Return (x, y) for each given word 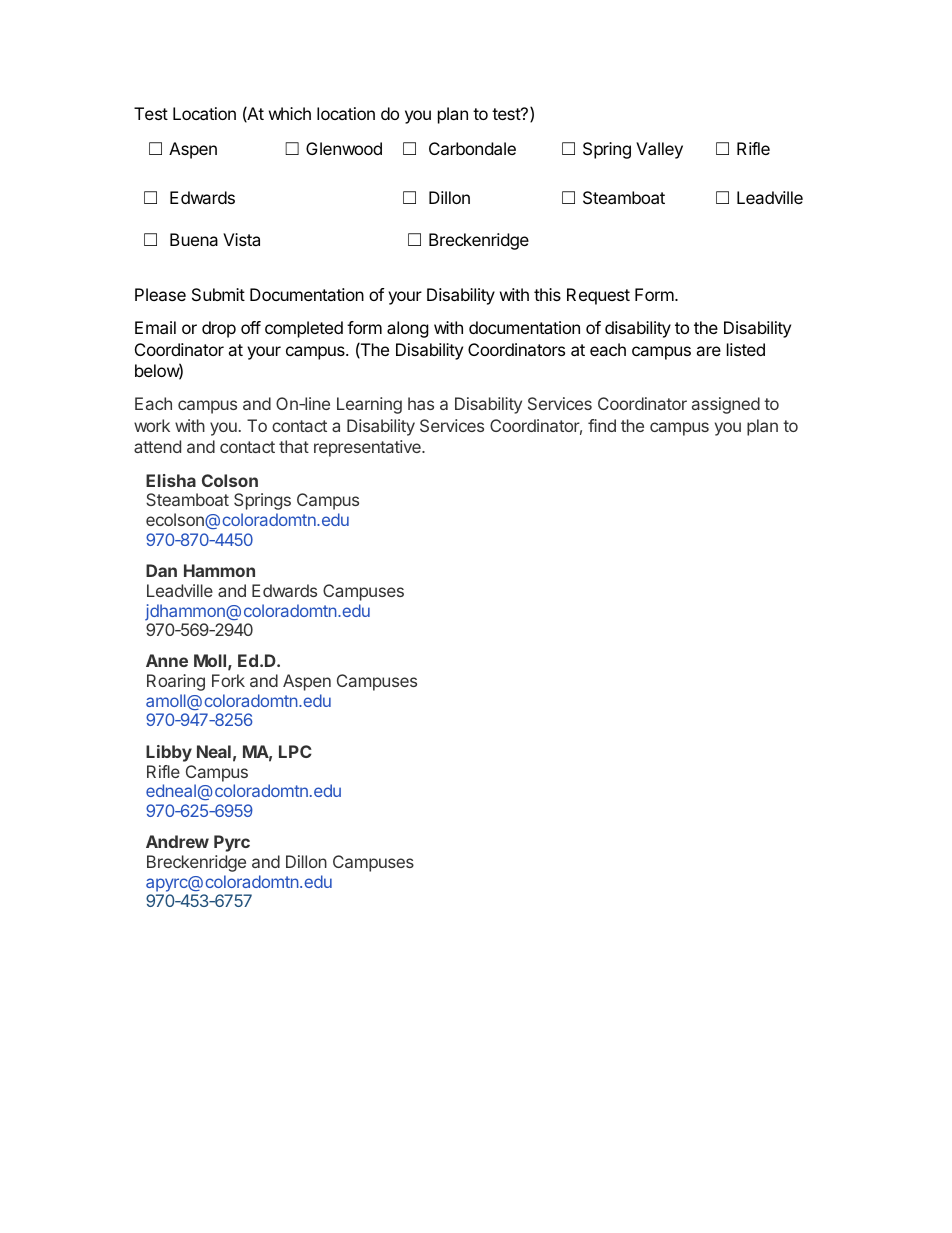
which (290, 113)
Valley (659, 150)
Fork (228, 680)
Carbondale (472, 148)
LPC (295, 751)
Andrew (177, 841)
